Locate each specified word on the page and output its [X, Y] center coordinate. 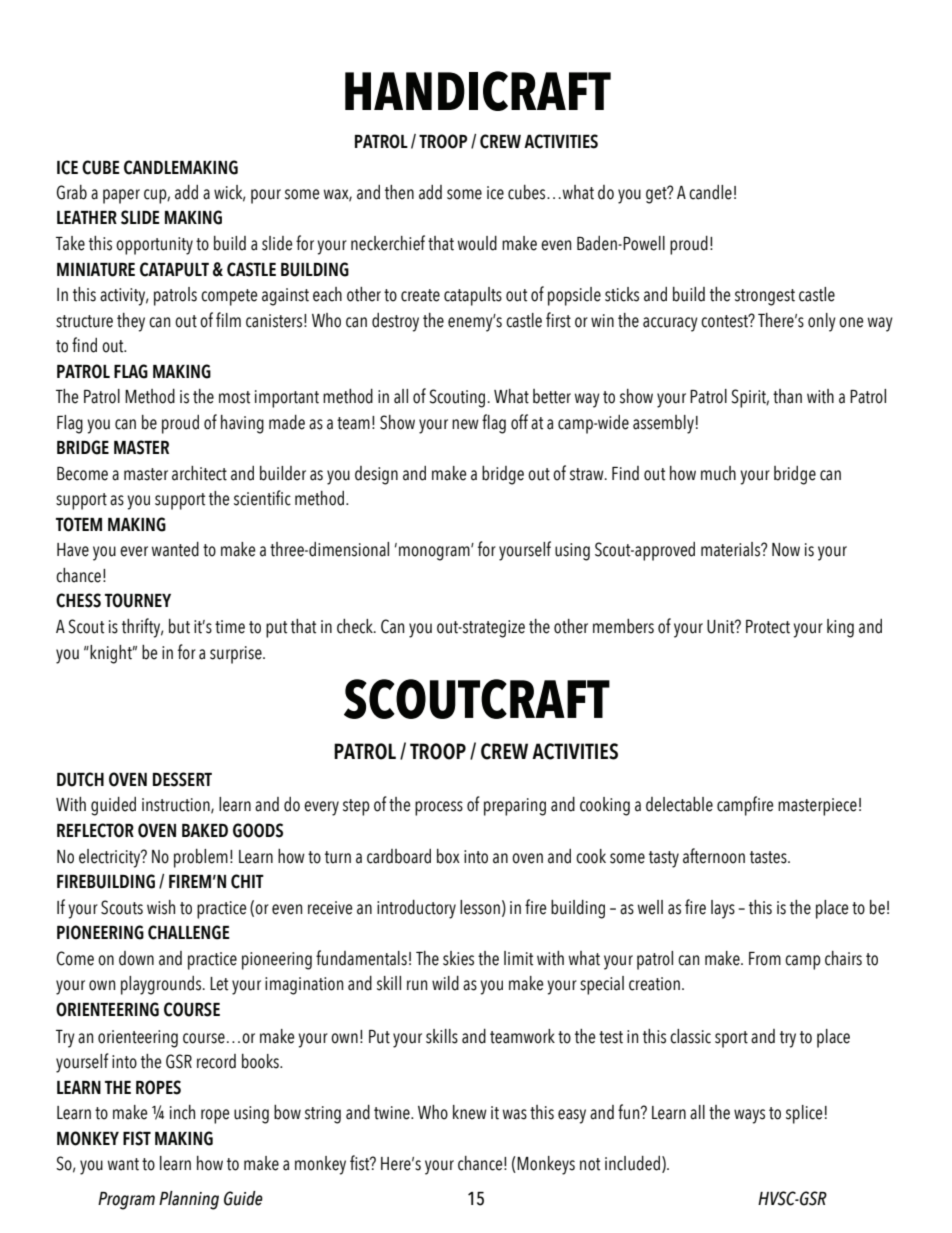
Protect [768, 627]
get [657, 195]
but [179, 626]
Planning [189, 1200]
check [356, 626]
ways [749, 1116]
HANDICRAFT [478, 91]
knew [470, 1112]
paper [121, 196]
